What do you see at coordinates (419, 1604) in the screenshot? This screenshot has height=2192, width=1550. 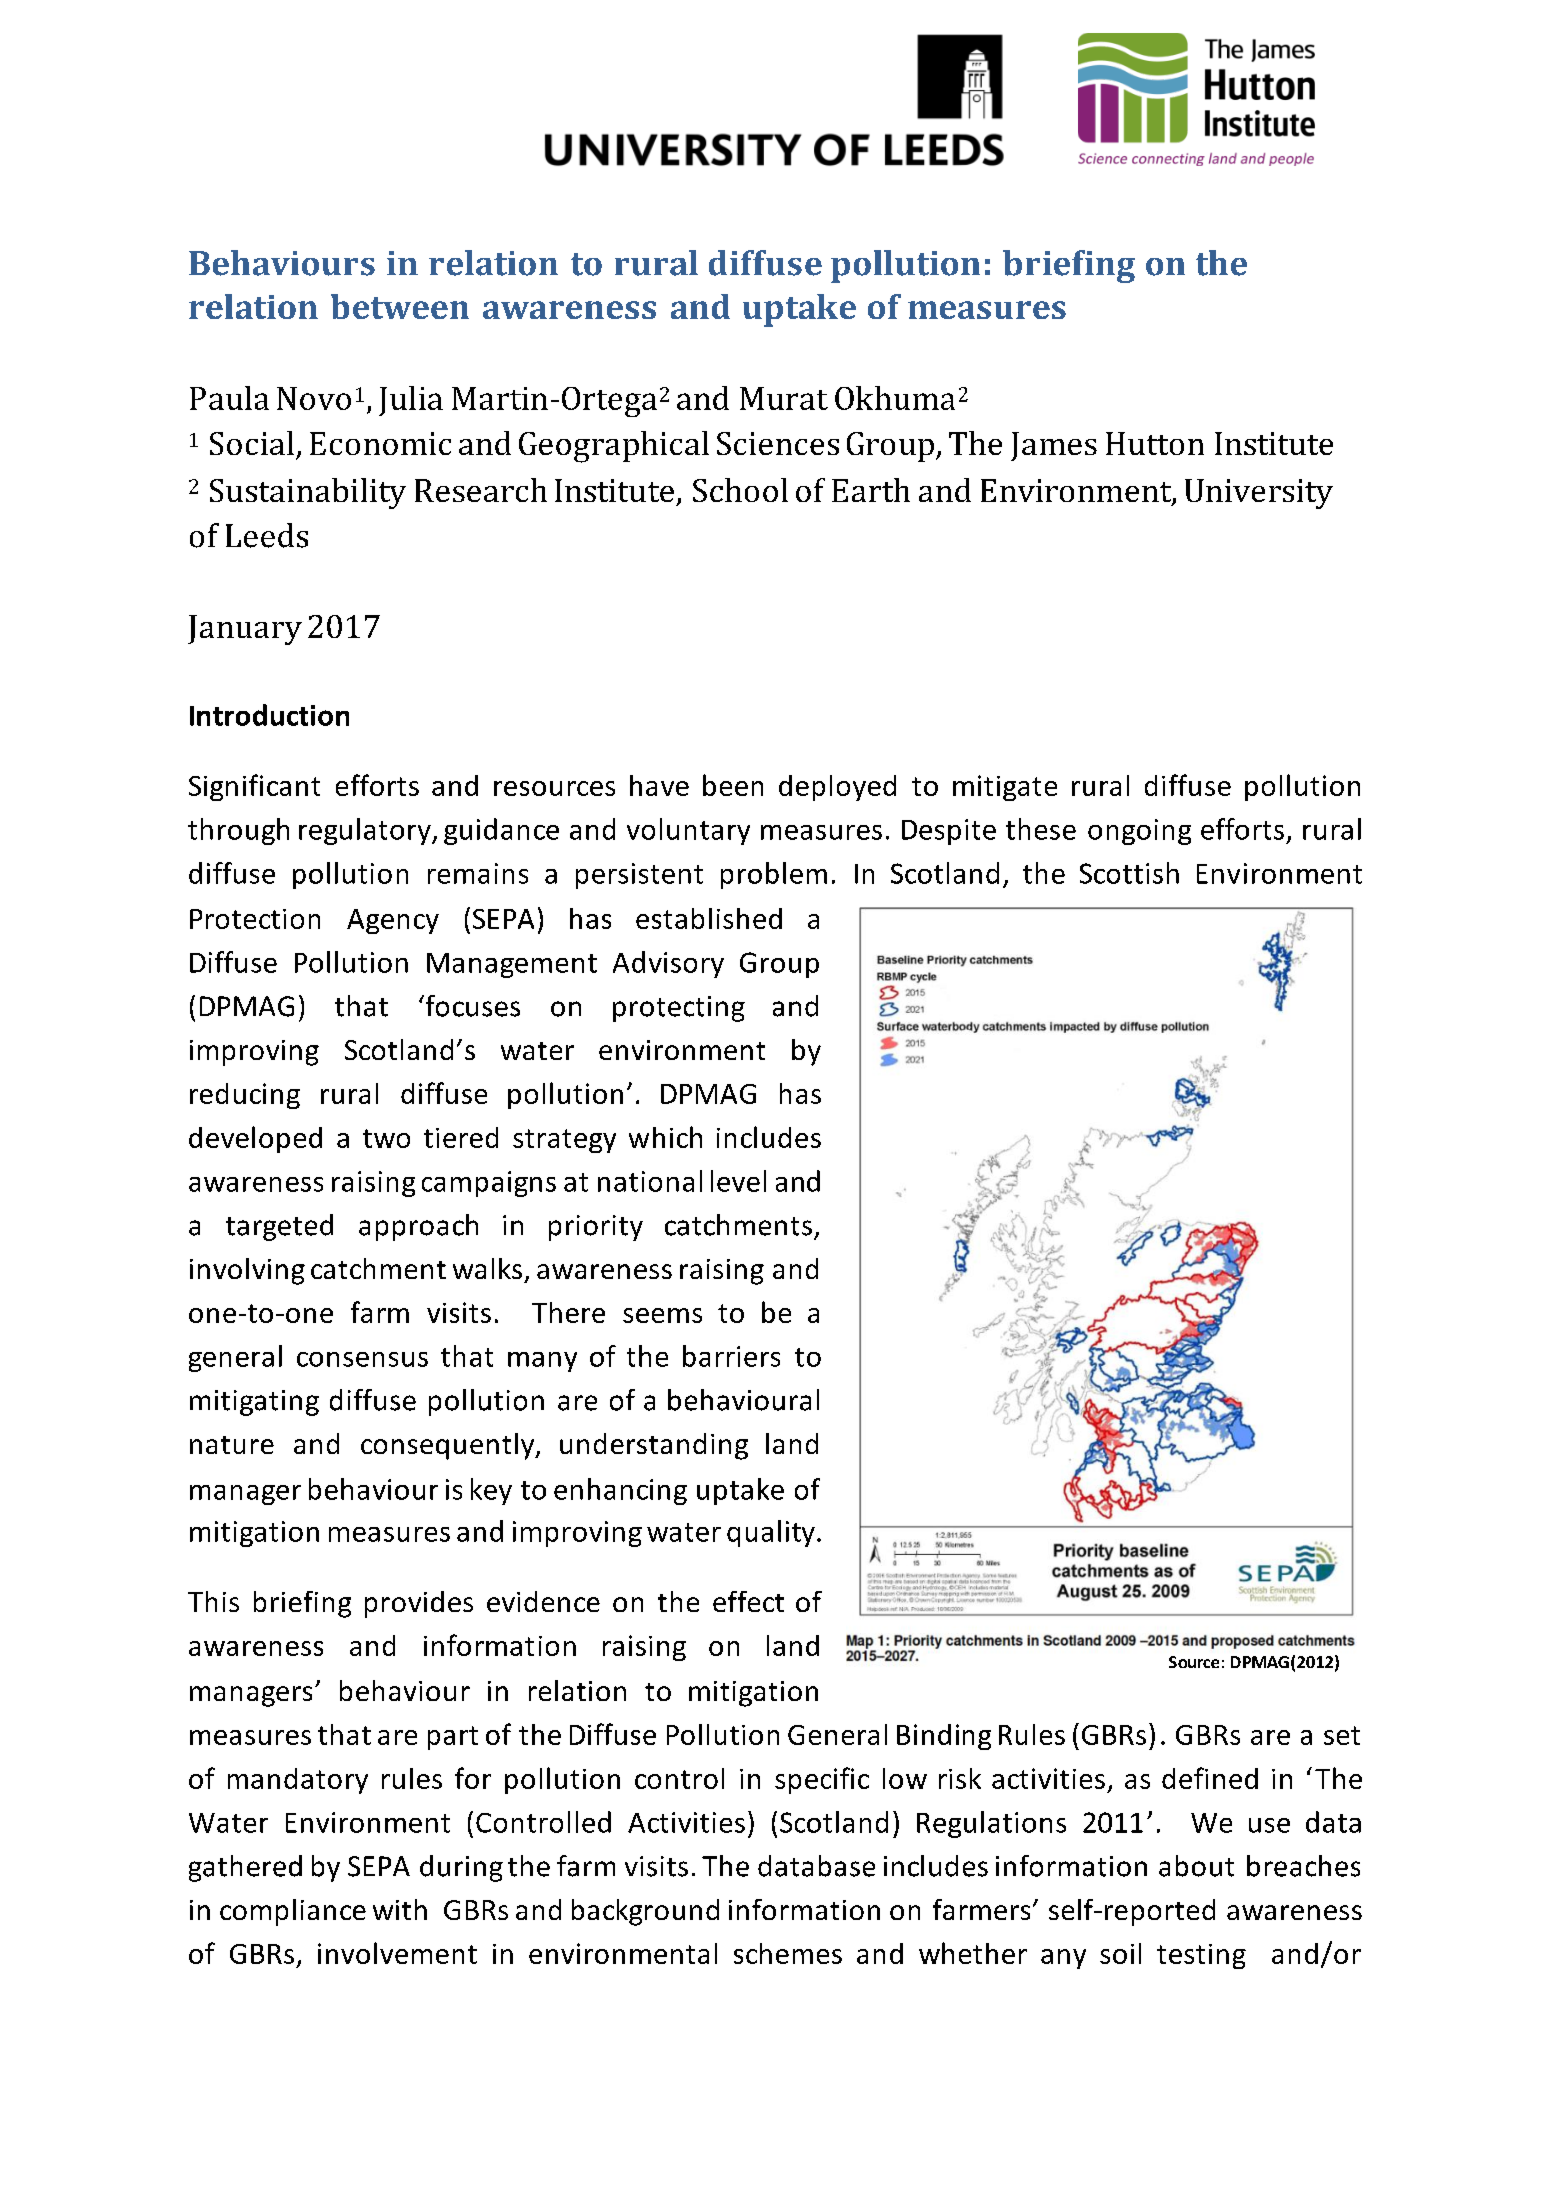 I see `provides` at bounding box center [419, 1604].
